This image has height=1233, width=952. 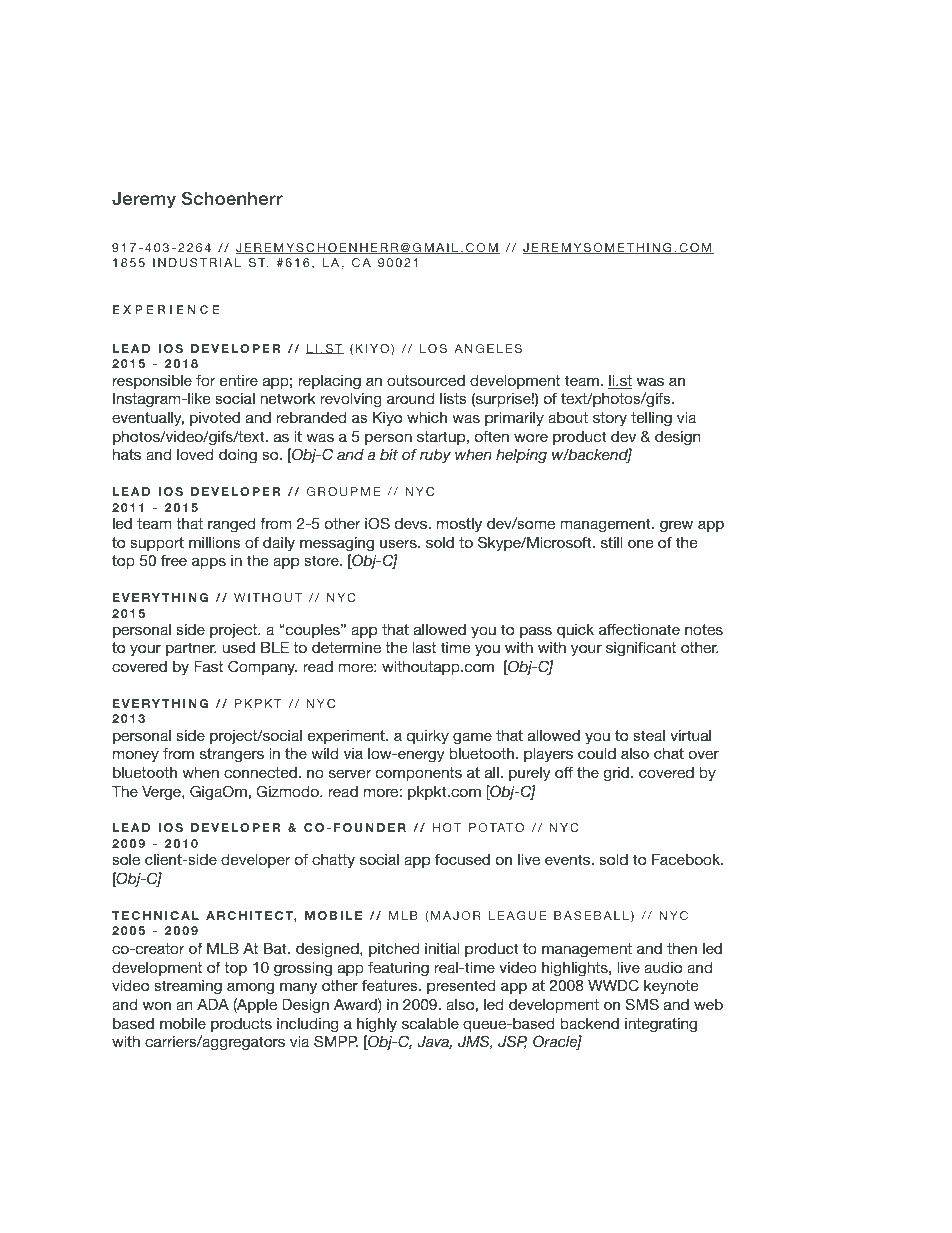 I want to click on scalable, so click(x=430, y=1023).
